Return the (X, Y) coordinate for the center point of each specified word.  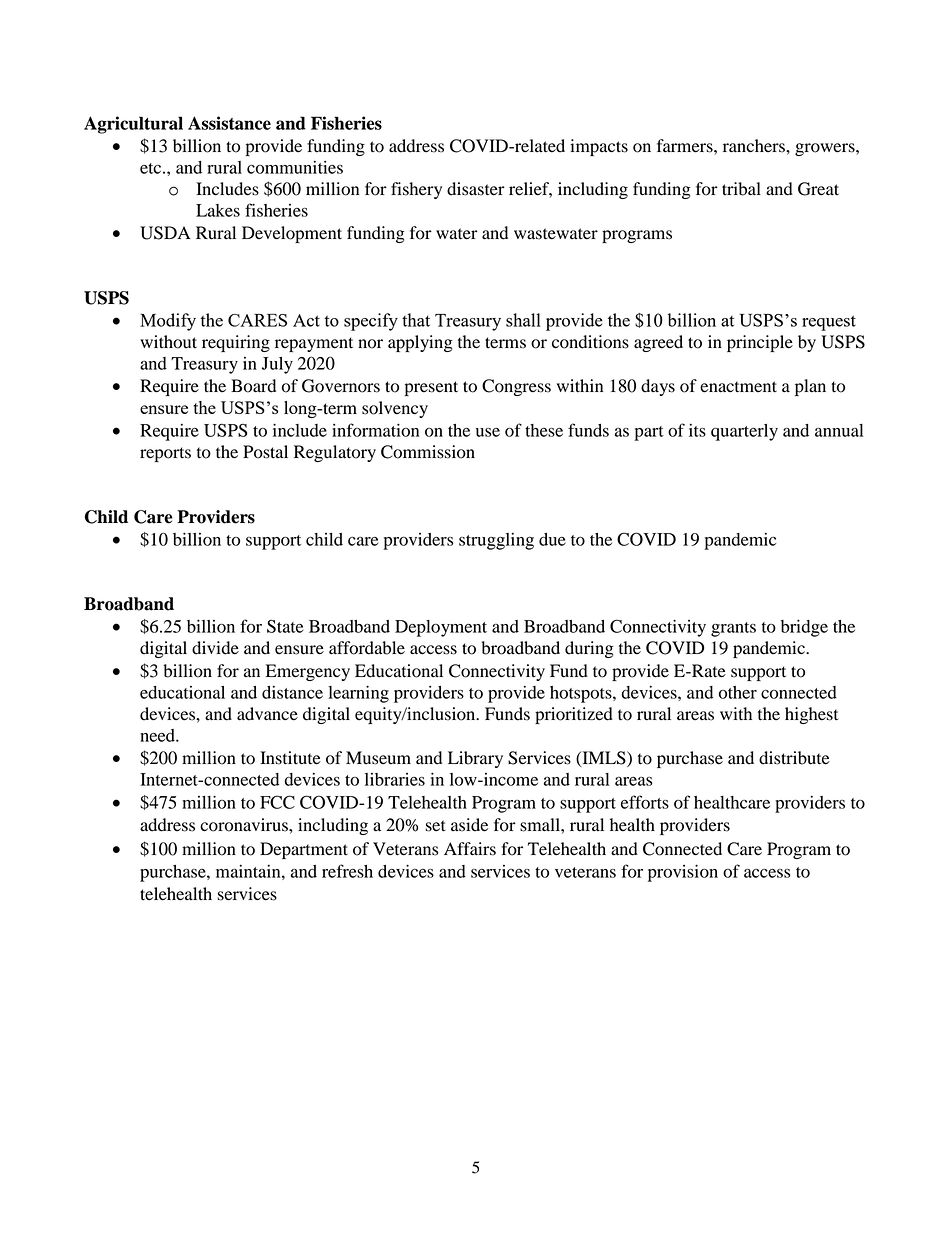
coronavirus (245, 825)
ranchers (755, 146)
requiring (236, 343)
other (738, 692)
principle (760, 343)
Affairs (470, 849)
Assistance (229, 123)
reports (165, 454)
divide (215, 648)
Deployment (441, 628)
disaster (476, 189)
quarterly (744, 432)
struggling (496, 541)
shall (523, 320)
